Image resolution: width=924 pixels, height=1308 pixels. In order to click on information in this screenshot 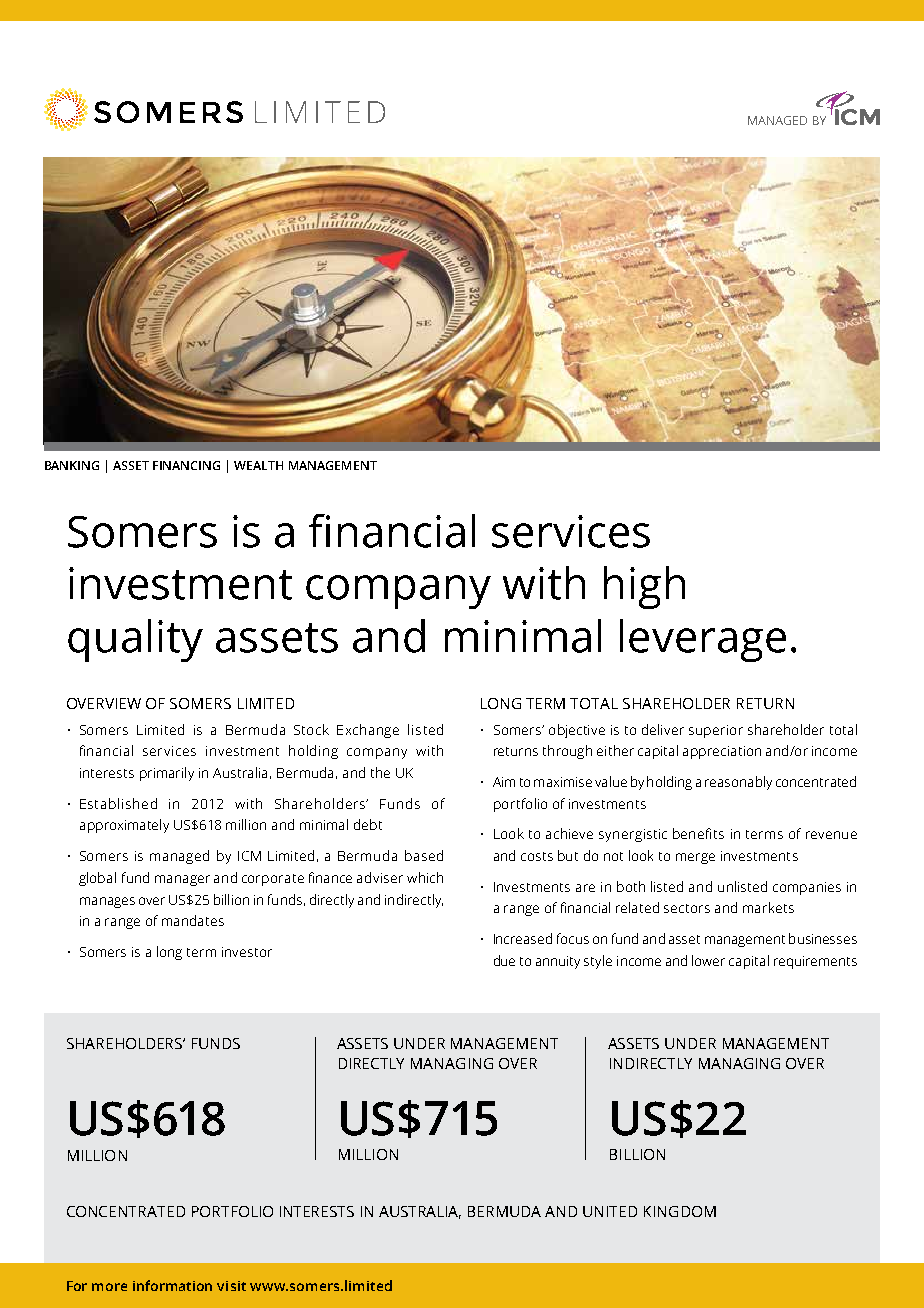, I will do `click(172, 1285)`.
